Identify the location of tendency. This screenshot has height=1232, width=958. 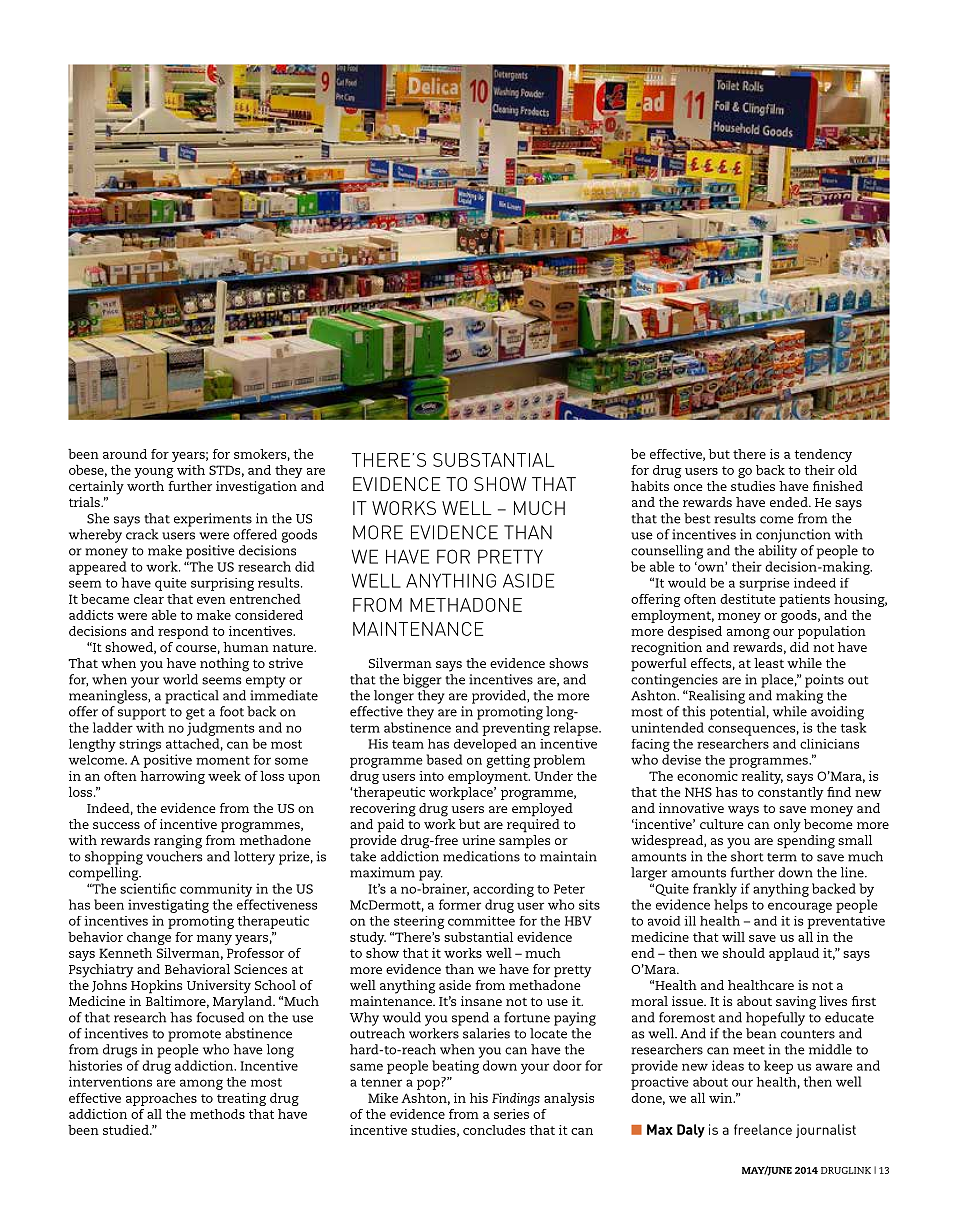
(823, 455).
